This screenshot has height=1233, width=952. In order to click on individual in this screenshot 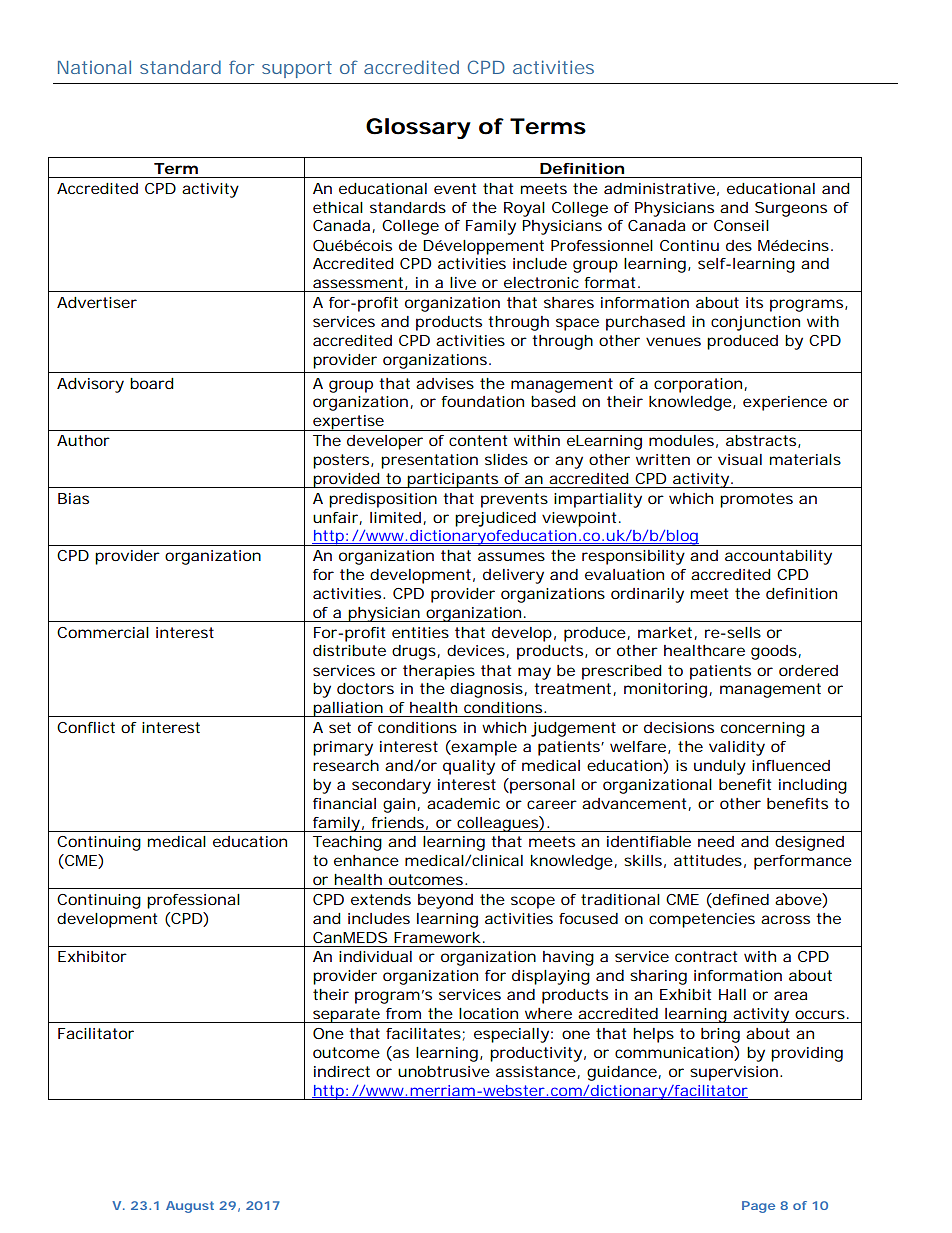, I will do `click(375, 956)`.
